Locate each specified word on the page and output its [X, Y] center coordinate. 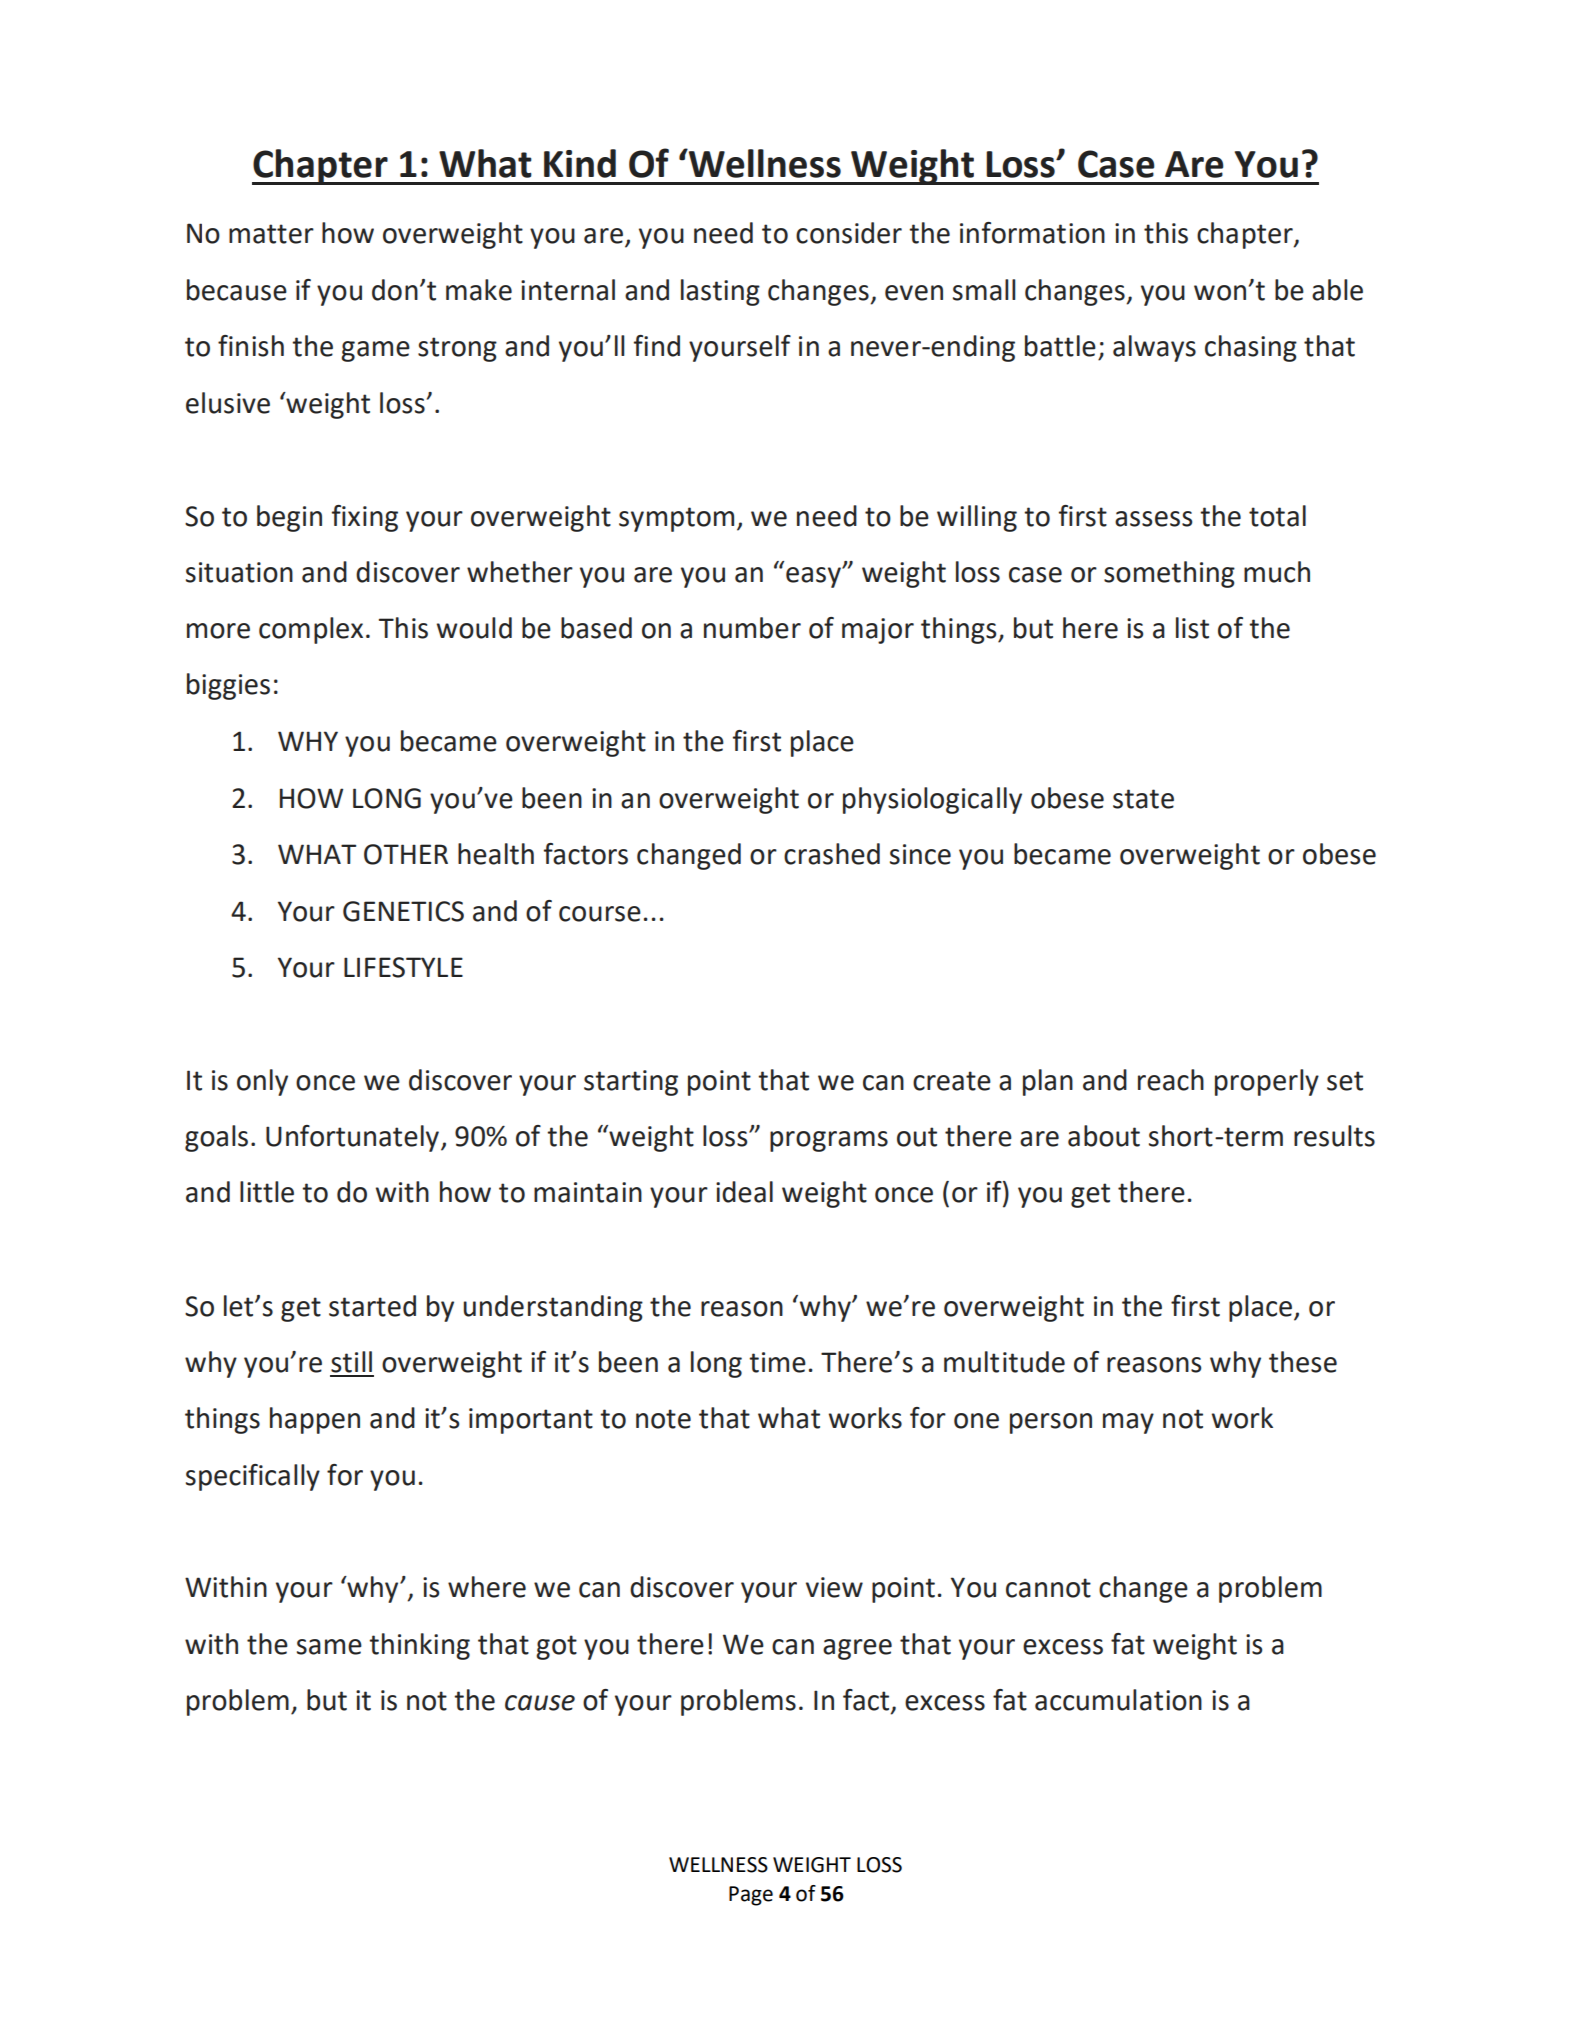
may [1128, 1423]
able [1337, 290]
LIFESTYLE [403, 967]
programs [829, 1141]
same [329, 1647]
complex [311, 630]
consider [849, 233]
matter [271, 234]
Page [751, 1896]
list [1192, 628]
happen [315, 1420]
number [752, 628]
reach [1171, 1080]
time [777, 1362]
